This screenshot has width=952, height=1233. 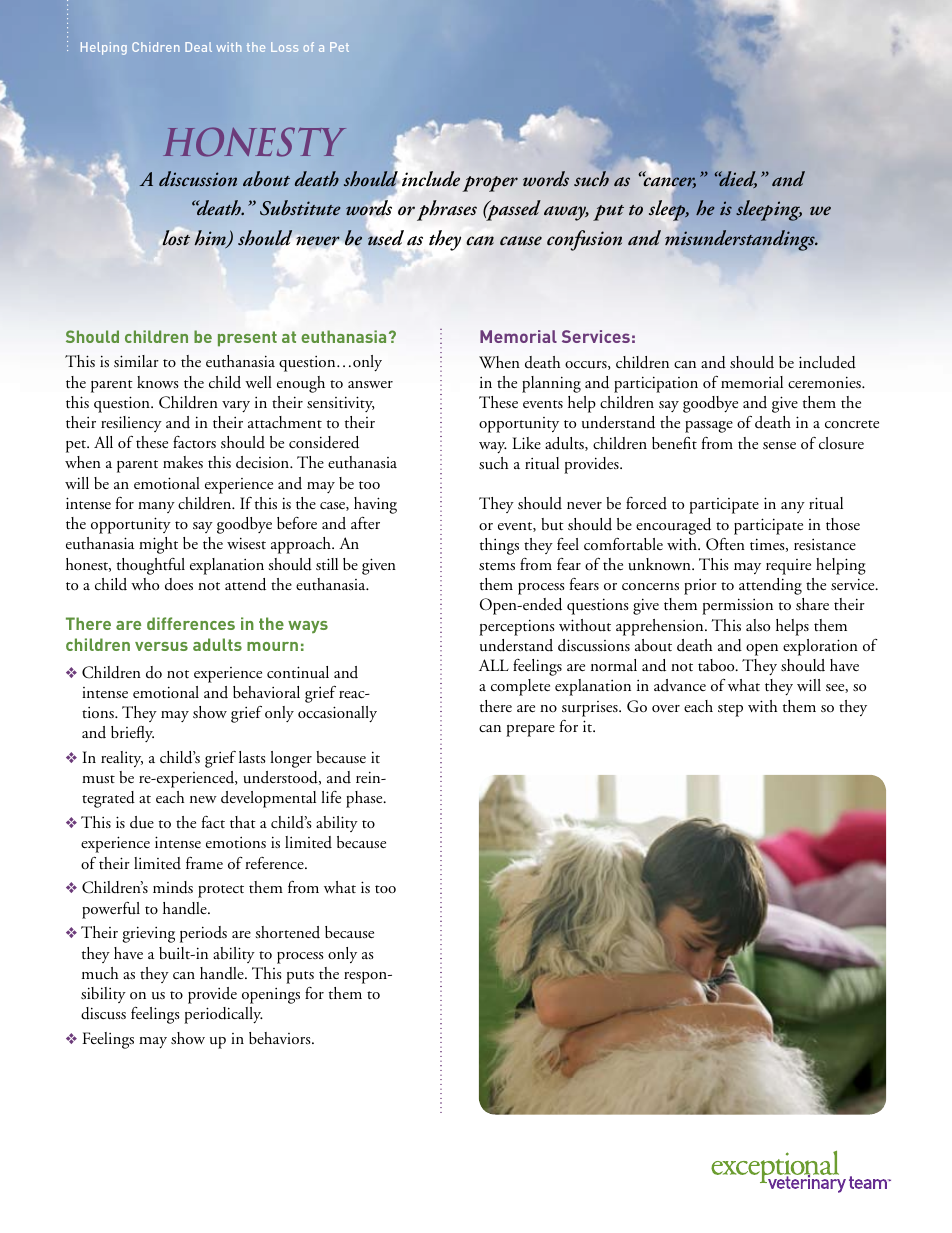 What do you see at coordinates (566, 213) in the screenshot?
I see `away` at bounding box center [566, 213].
